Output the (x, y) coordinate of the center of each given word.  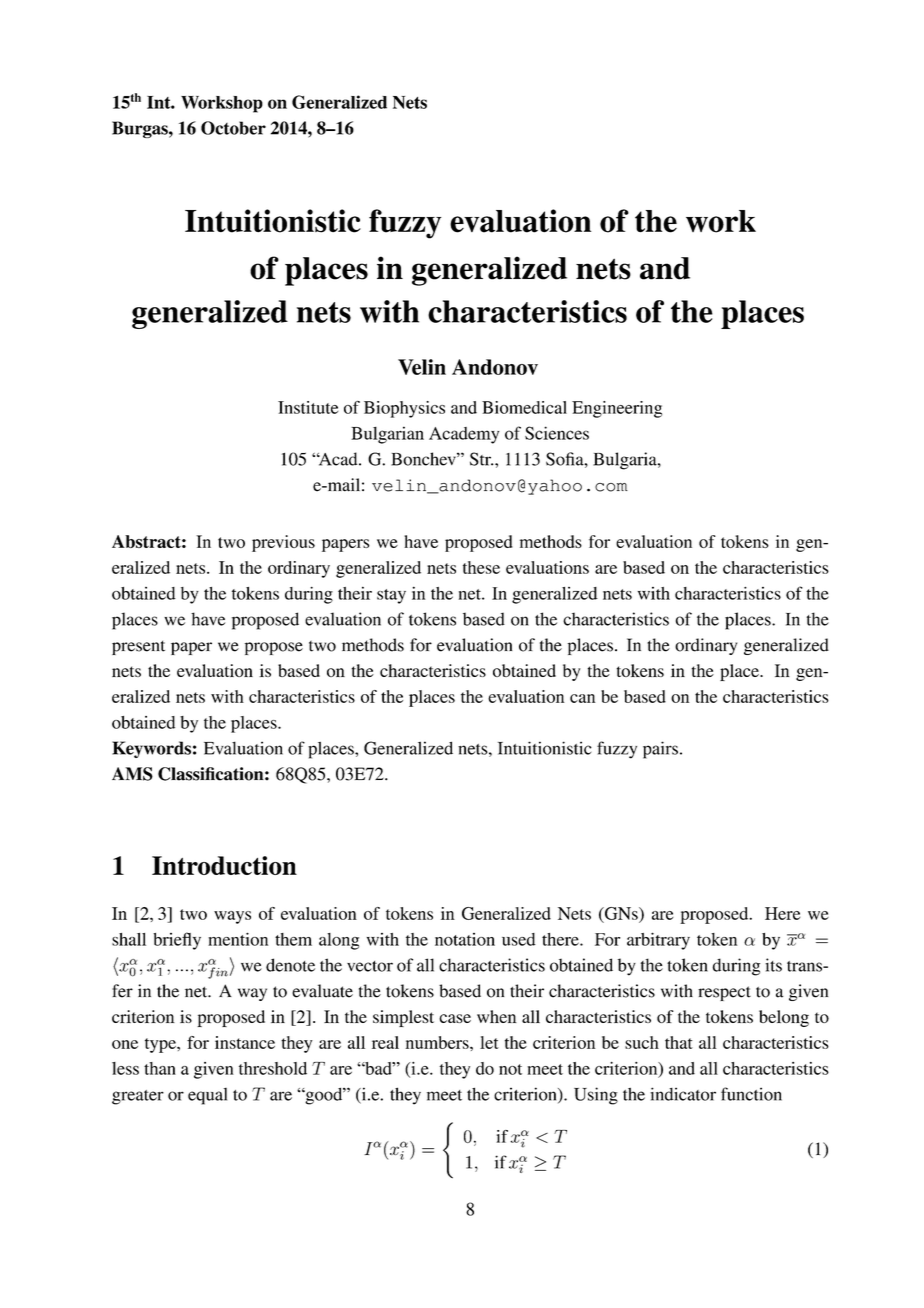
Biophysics (404, 409)
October (233, 128)
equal (207, 1096)
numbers (438, 1042)
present (138, 647)
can (582, 698)
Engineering (617, 409)
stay (391, 596)
